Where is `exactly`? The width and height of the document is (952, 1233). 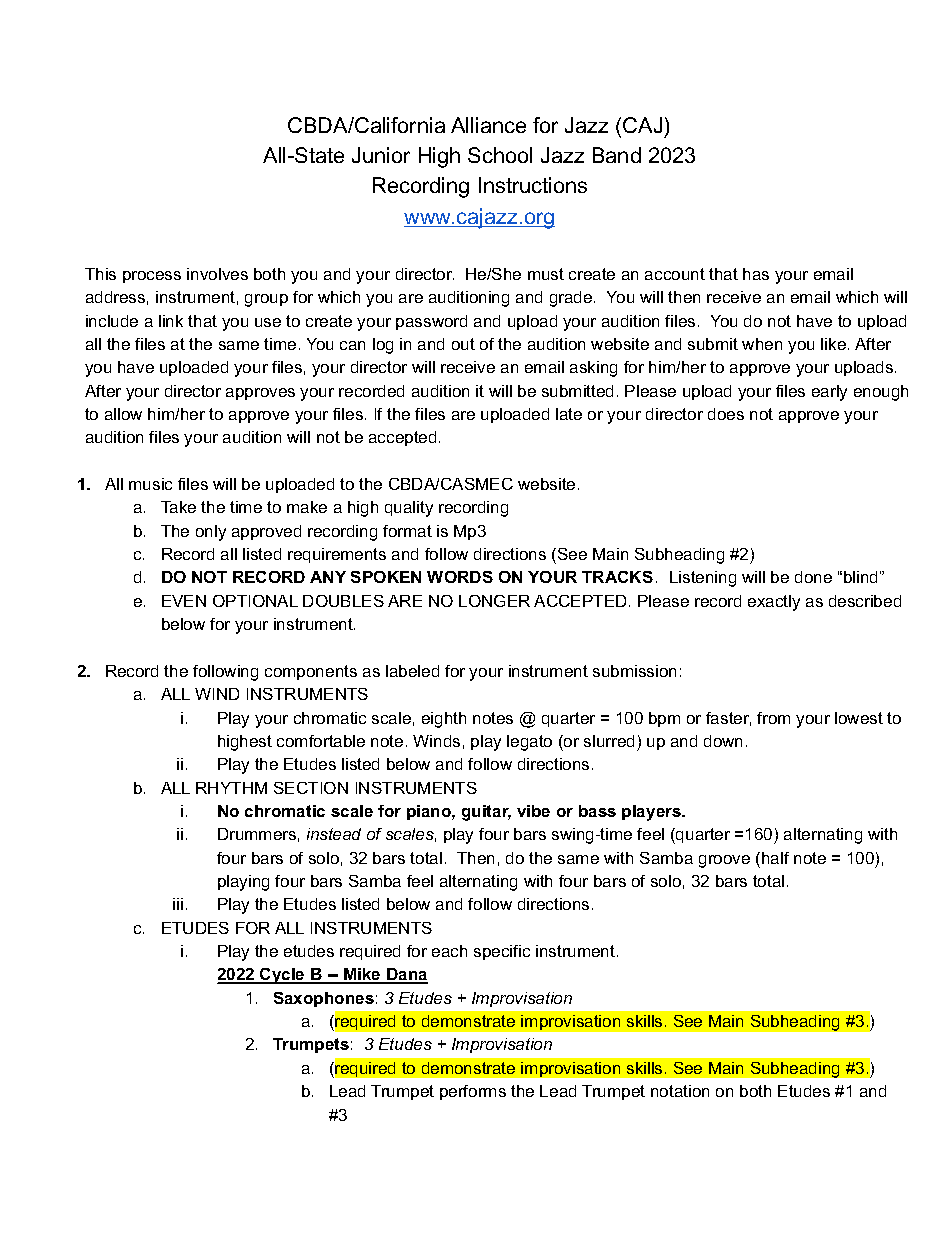
exactly is located at coordinates (774, 603).
